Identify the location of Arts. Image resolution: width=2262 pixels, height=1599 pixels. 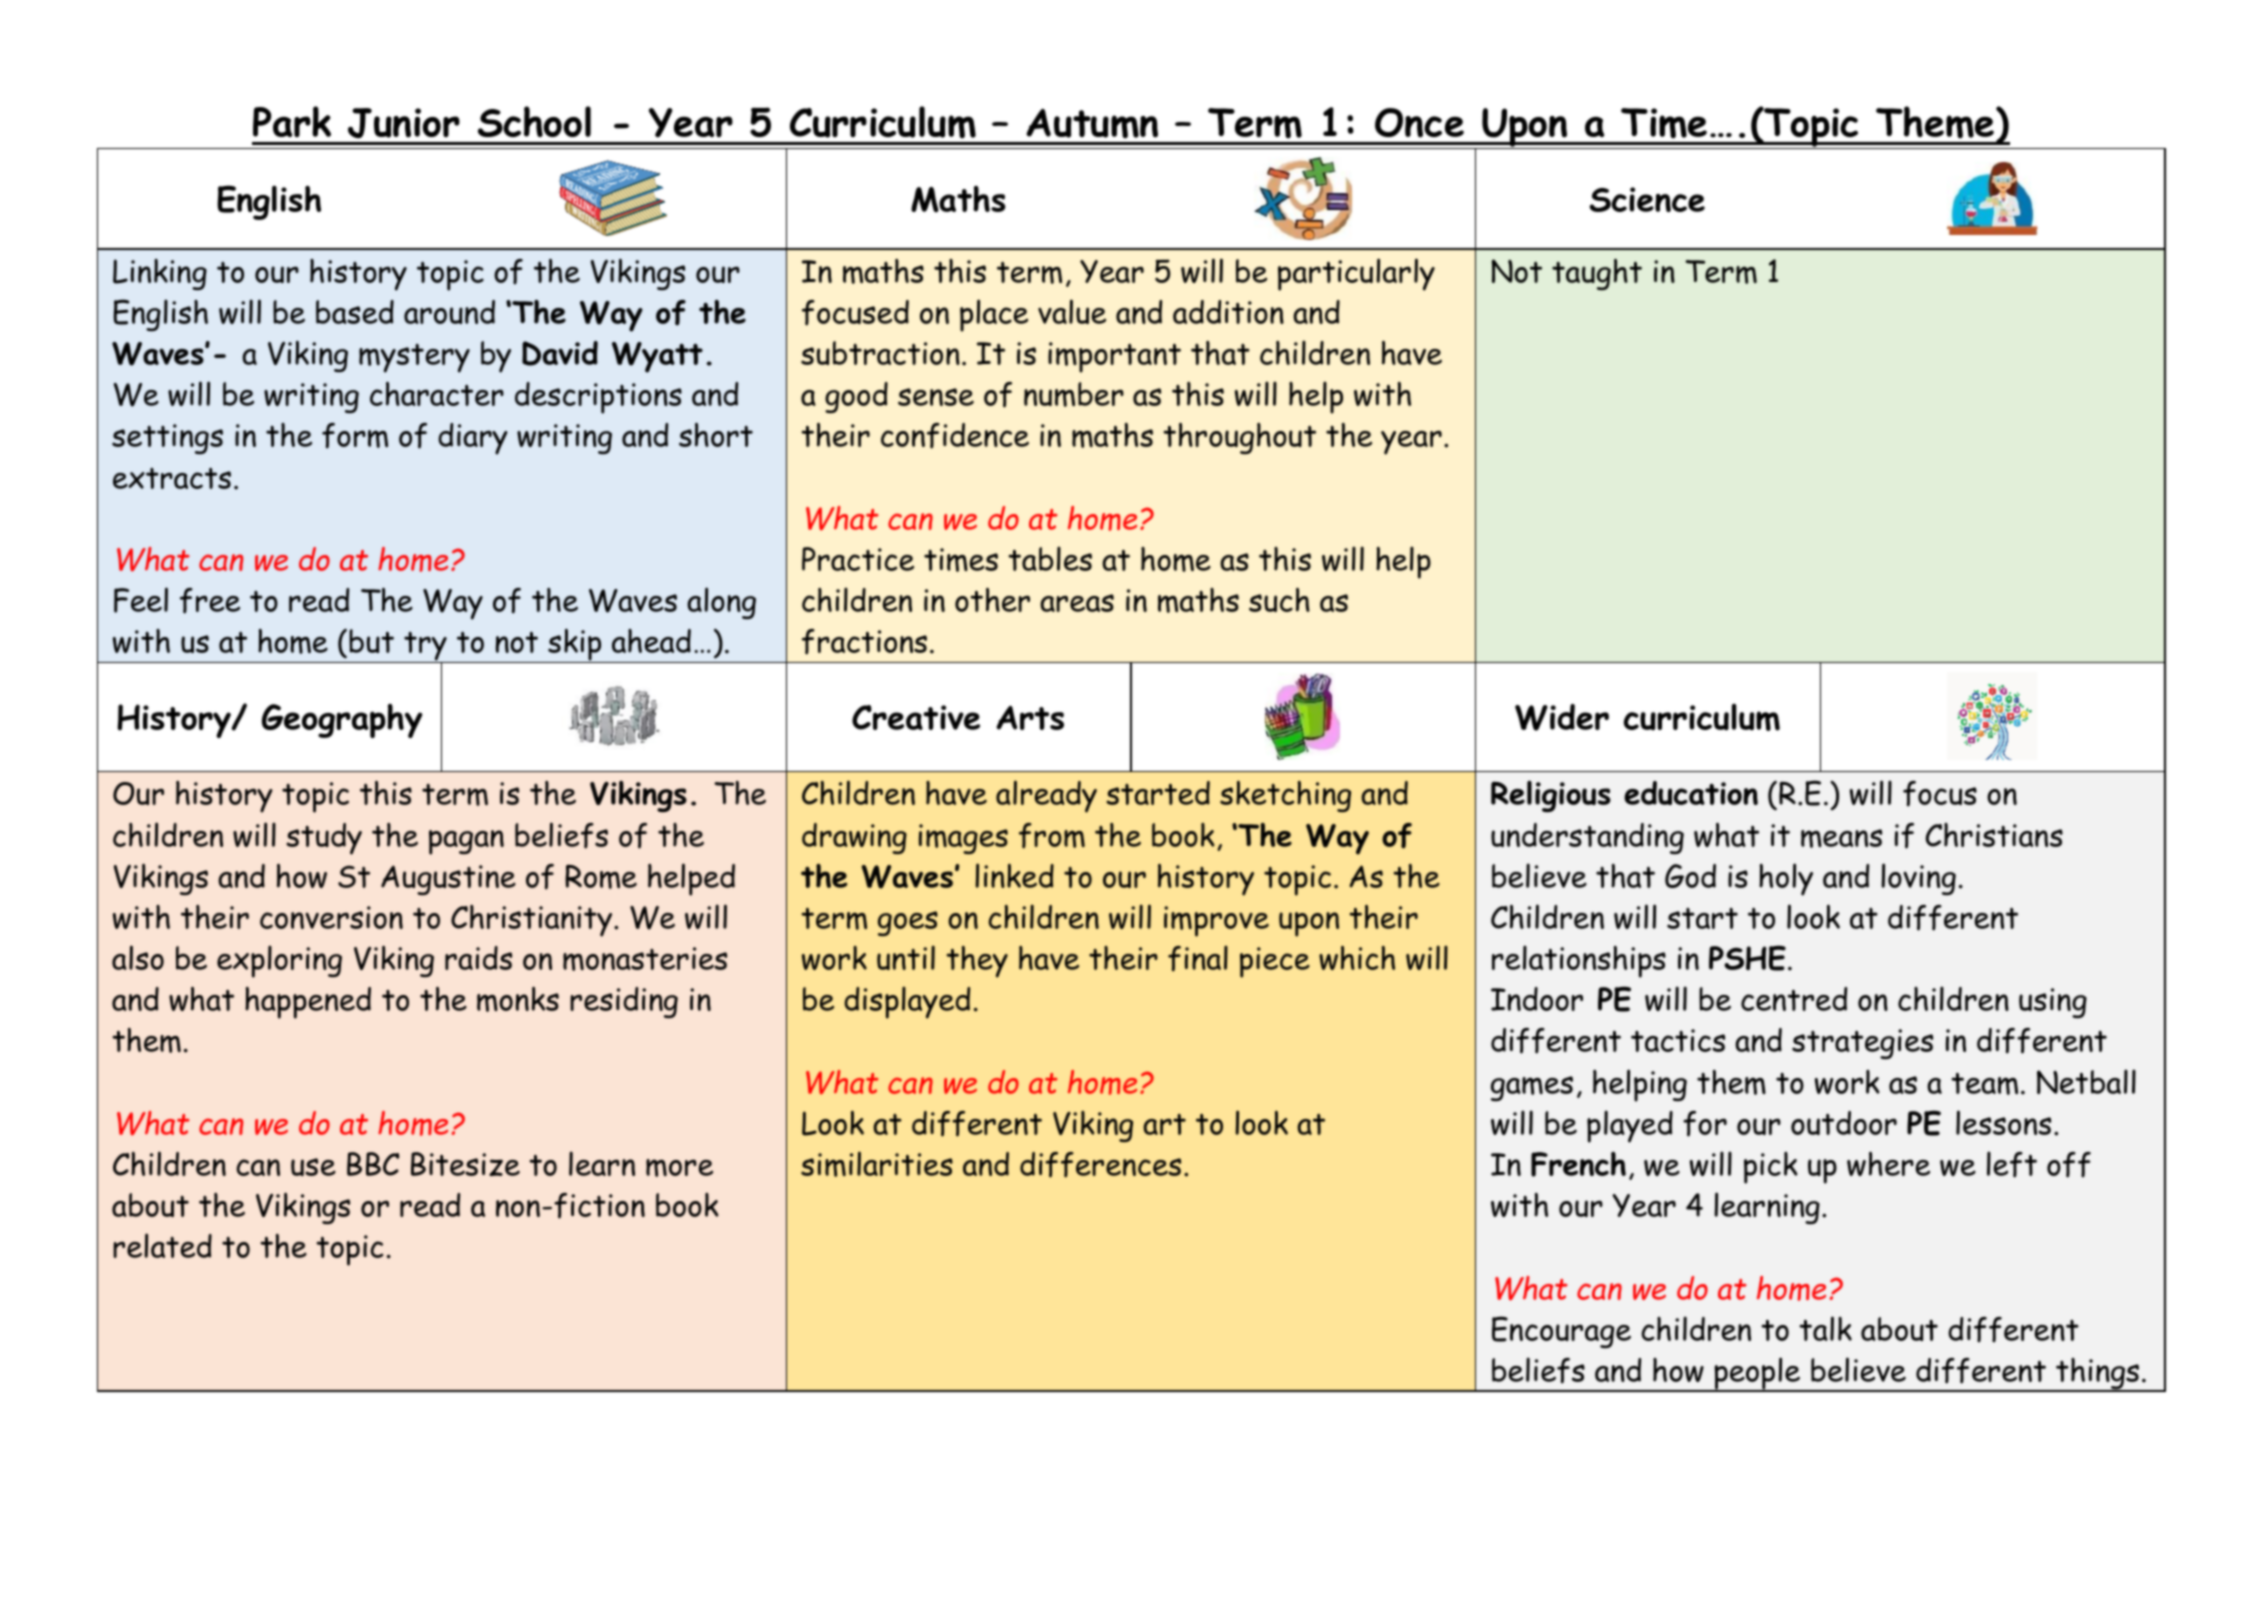
(1030, 717).
